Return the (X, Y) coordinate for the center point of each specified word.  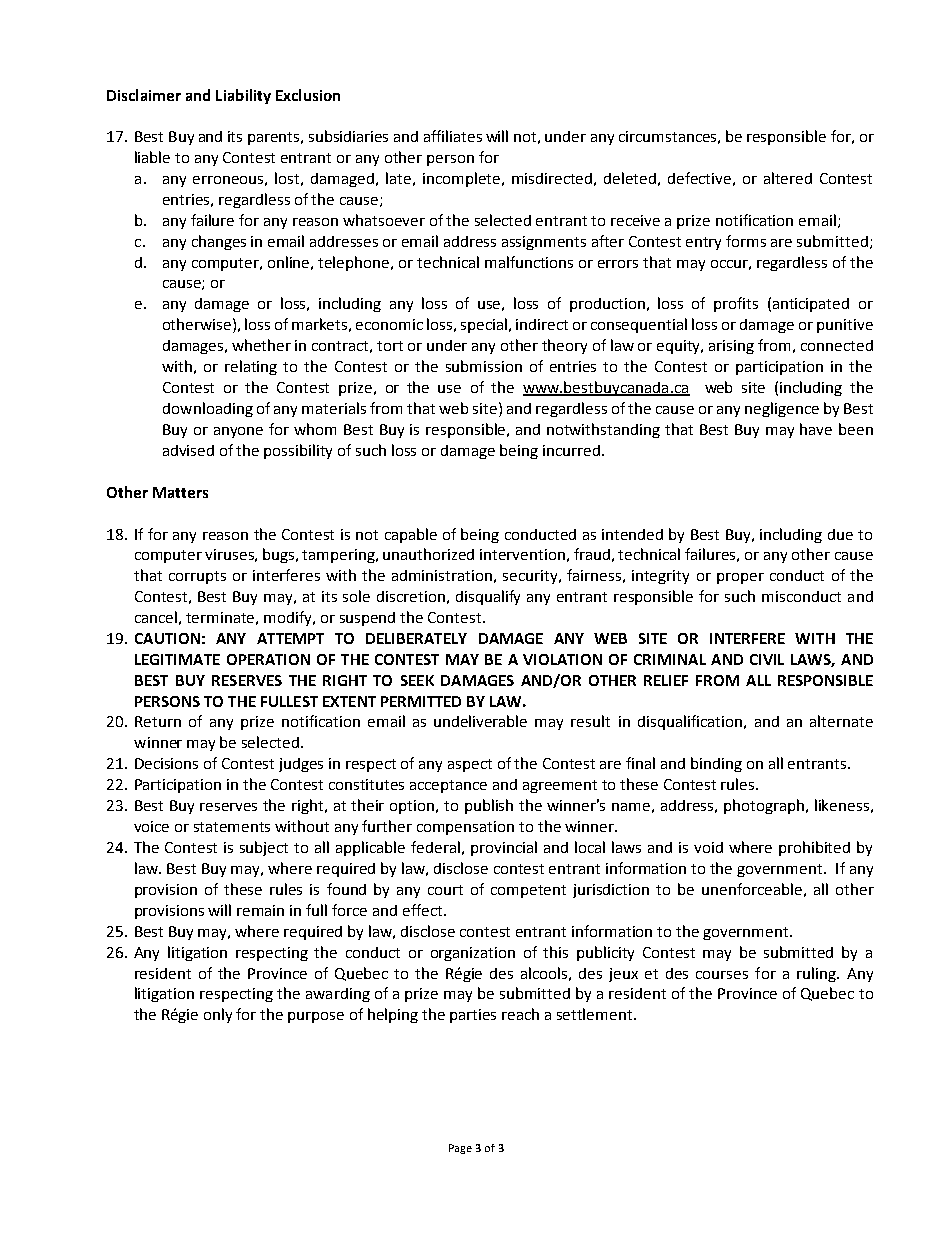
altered (788, 178)
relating (251, 367)
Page (460, 1149)
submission (484, 366)
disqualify (488, 597)
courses (722, 975)
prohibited (814, 848)
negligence (782, 409)
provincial (504, 848)
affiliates (453, 136)
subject (264, 848)
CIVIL (767, 659)
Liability (243, 96)
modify (289, 618)
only (218, 1015)
